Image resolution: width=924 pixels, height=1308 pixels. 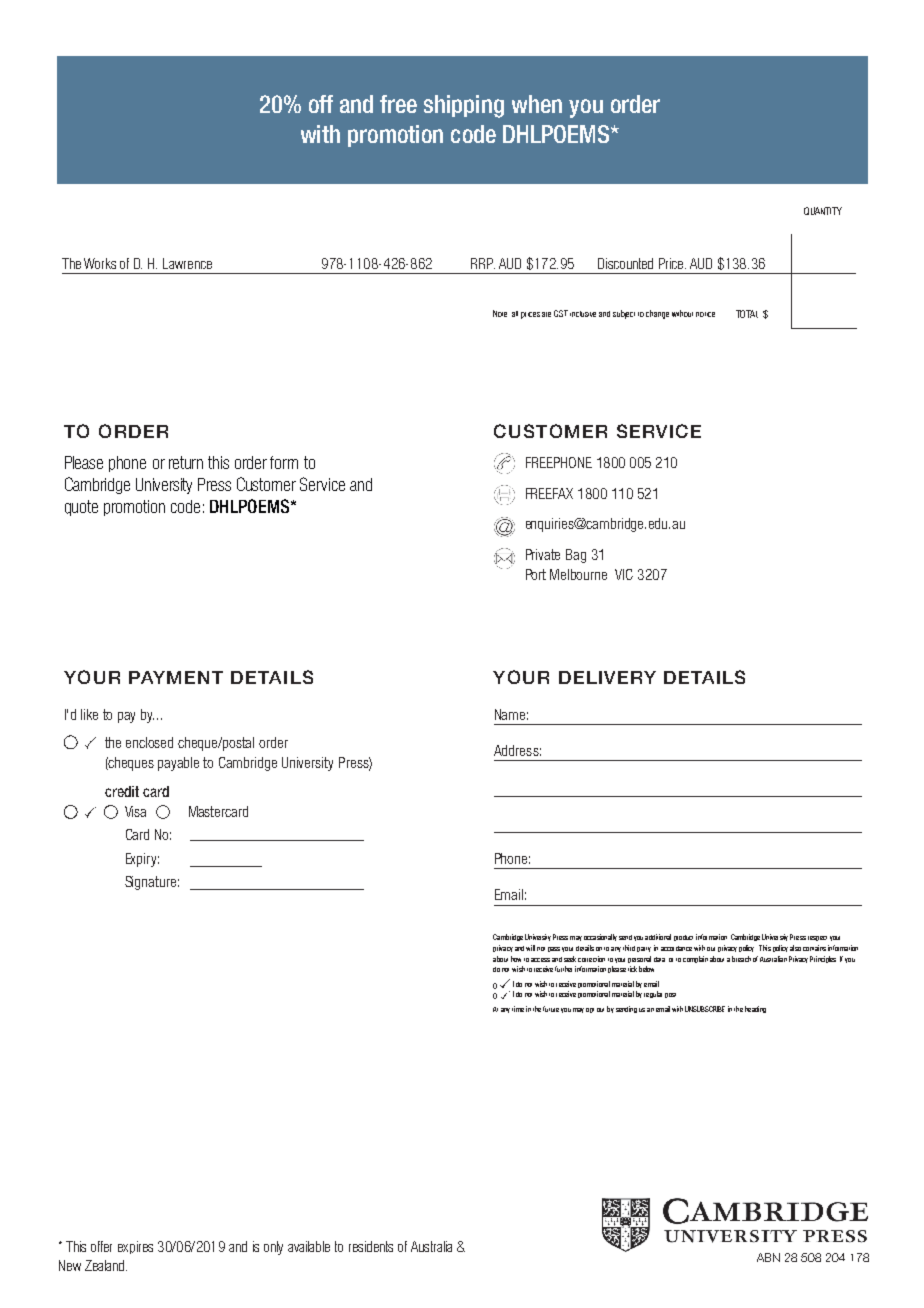 I want to click on will, so click(x=530, y=948).
